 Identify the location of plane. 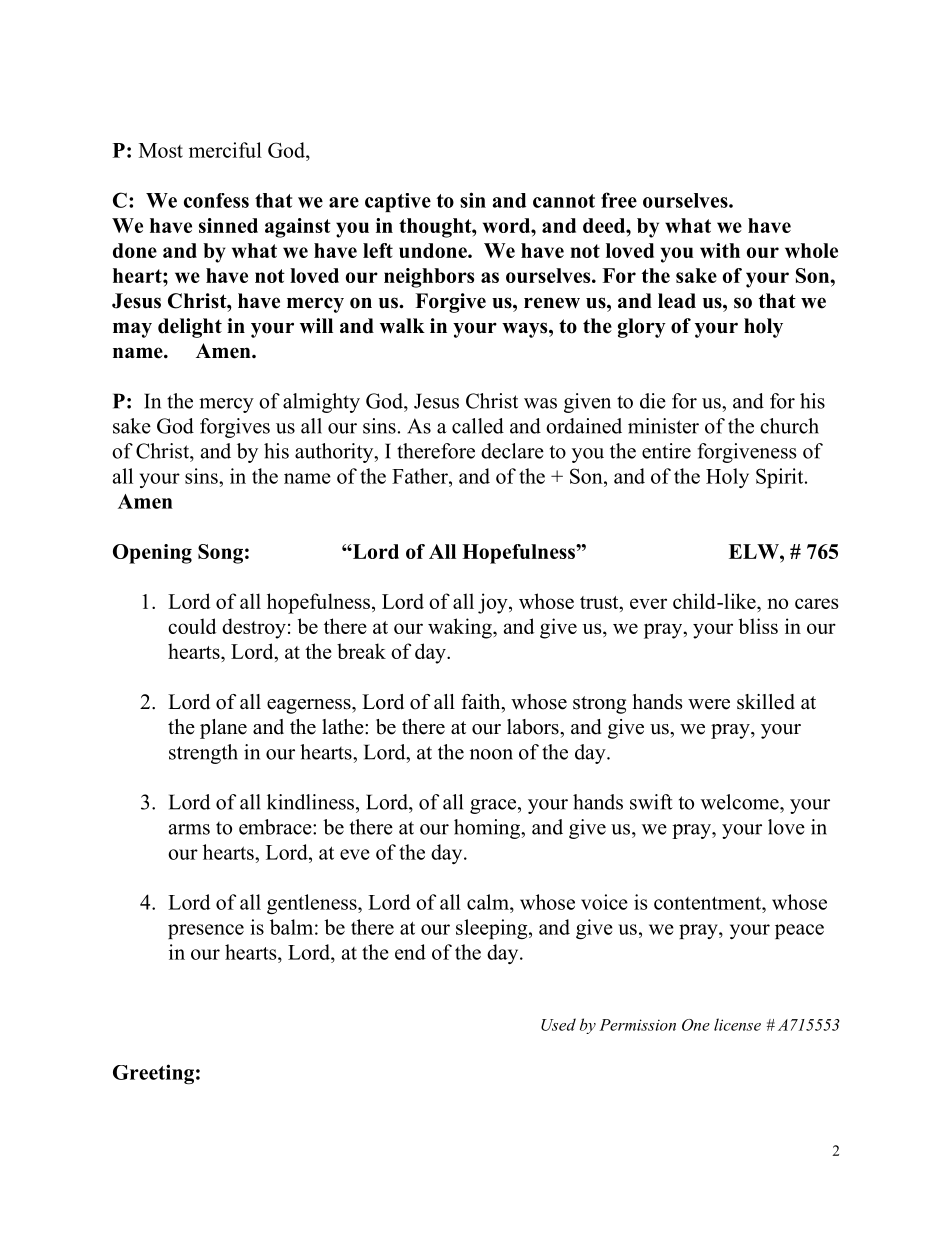
(223, 729).
